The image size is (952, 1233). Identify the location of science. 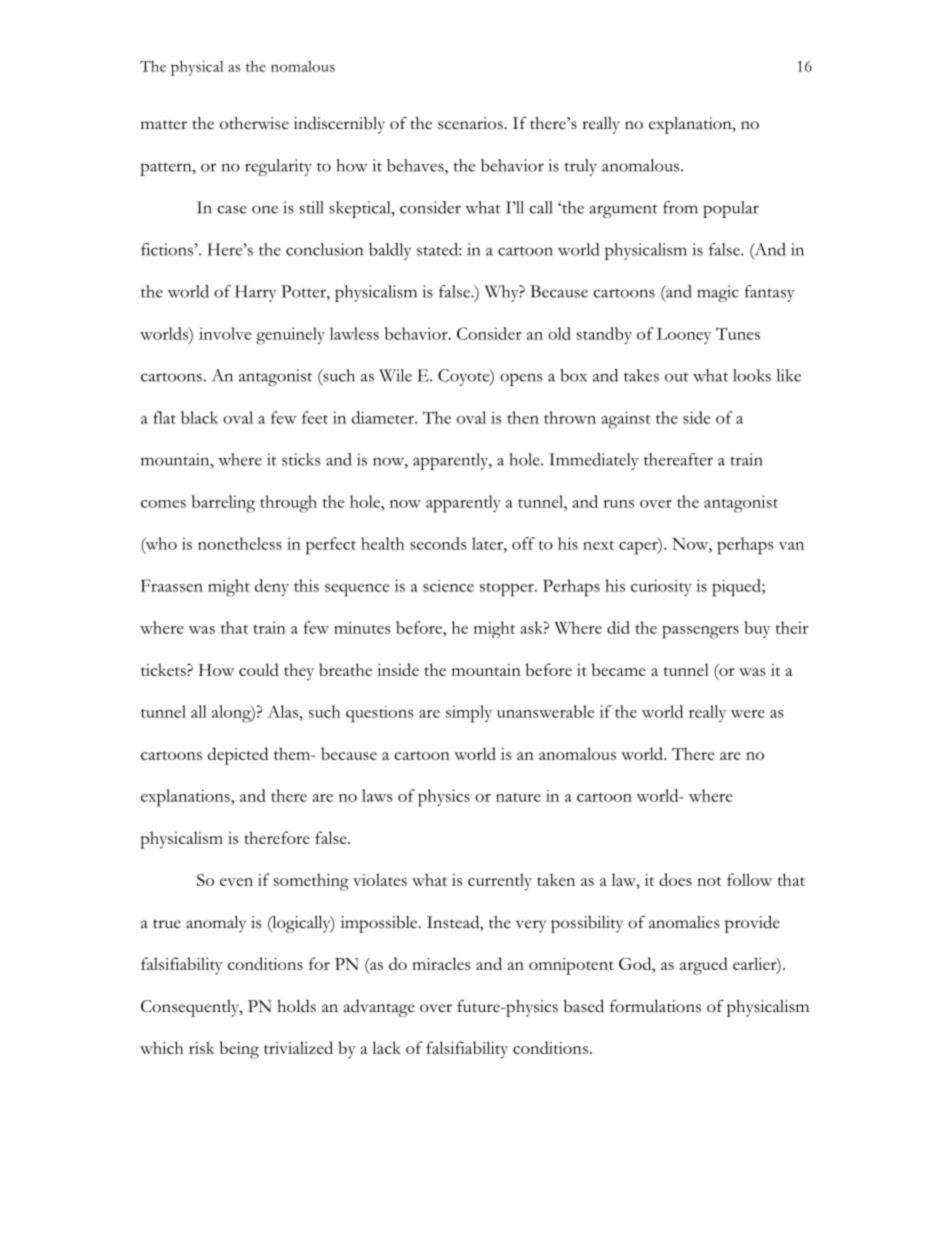
(448, 586).
